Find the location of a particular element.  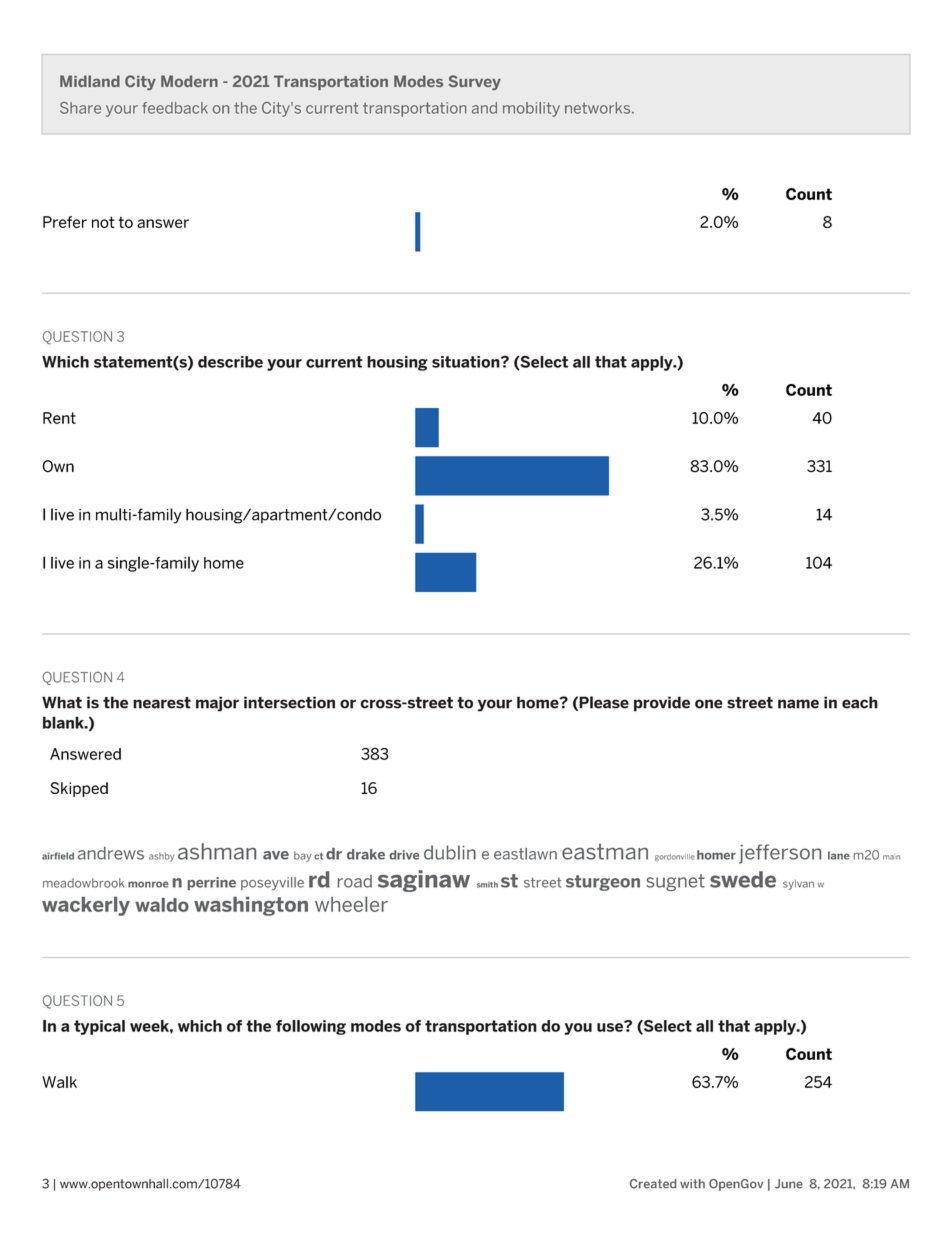

name is located at coordinates (798, 704).
